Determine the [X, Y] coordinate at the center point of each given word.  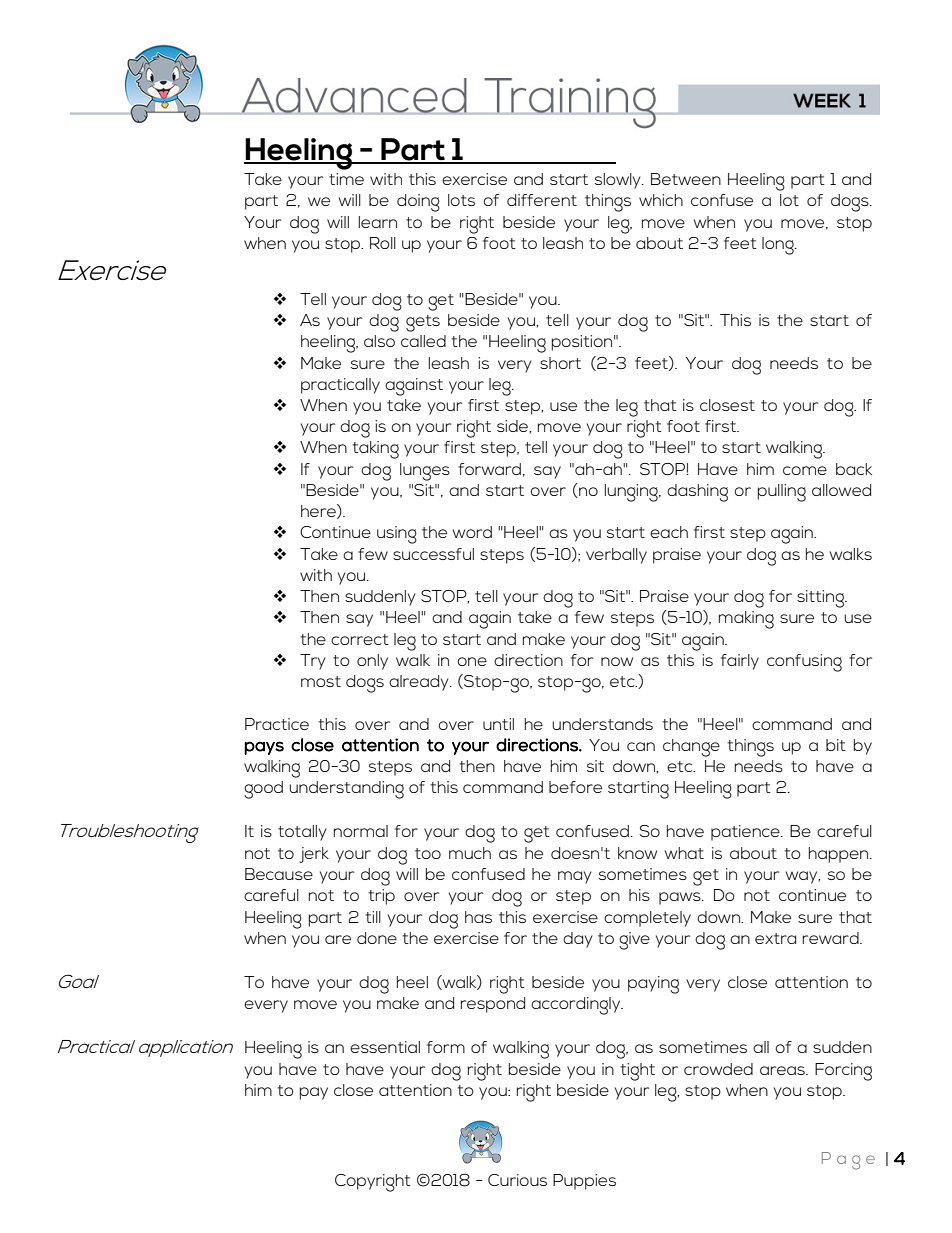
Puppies [584, 1182]
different [542, 200]
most [321, 681]
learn [378, 222]
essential [385, 1047]
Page [848, 1161]
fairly [740, 662]
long [779, 246]
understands [602, 724]
